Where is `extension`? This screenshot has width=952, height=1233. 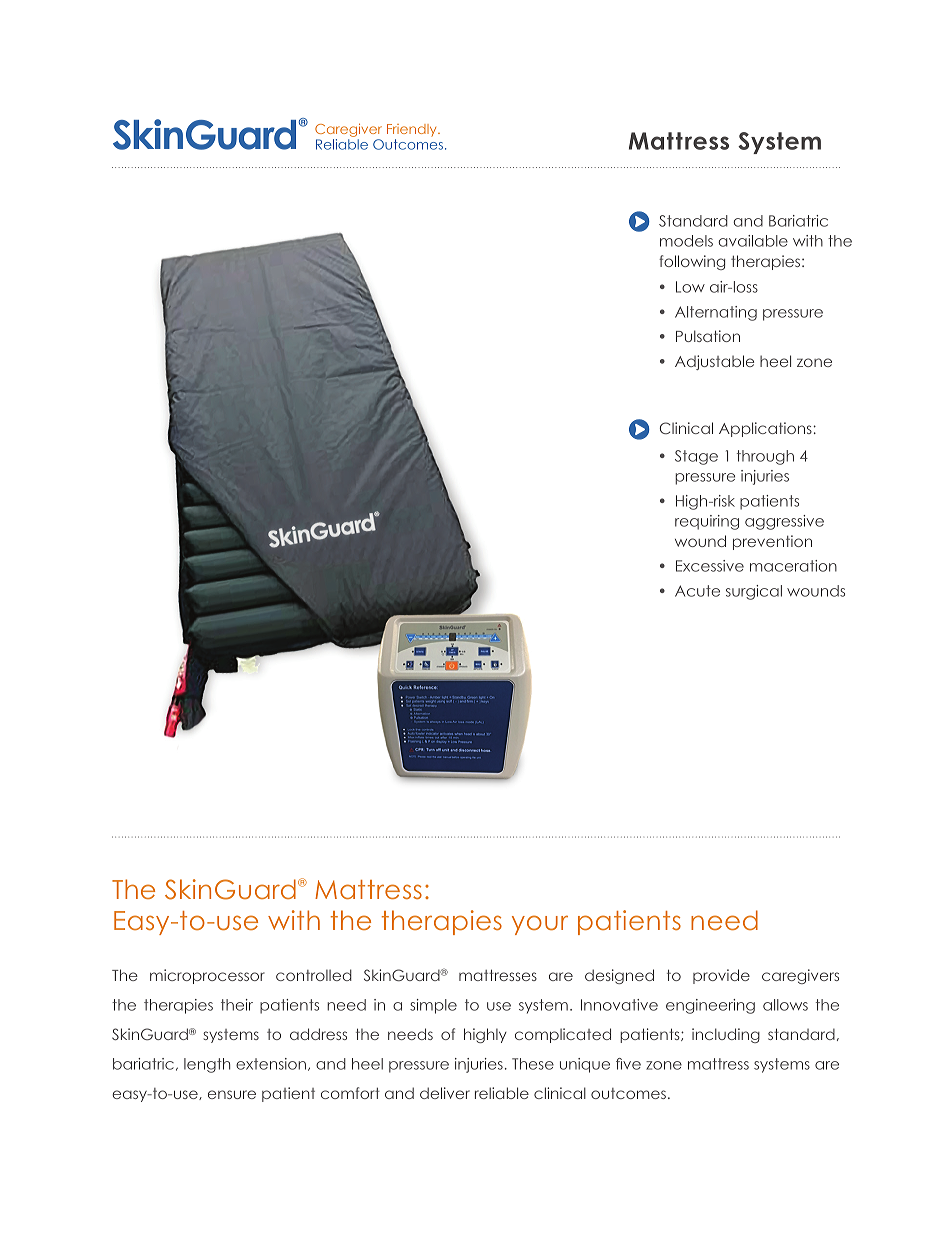
extension is located at coordinates (271, 1064).
